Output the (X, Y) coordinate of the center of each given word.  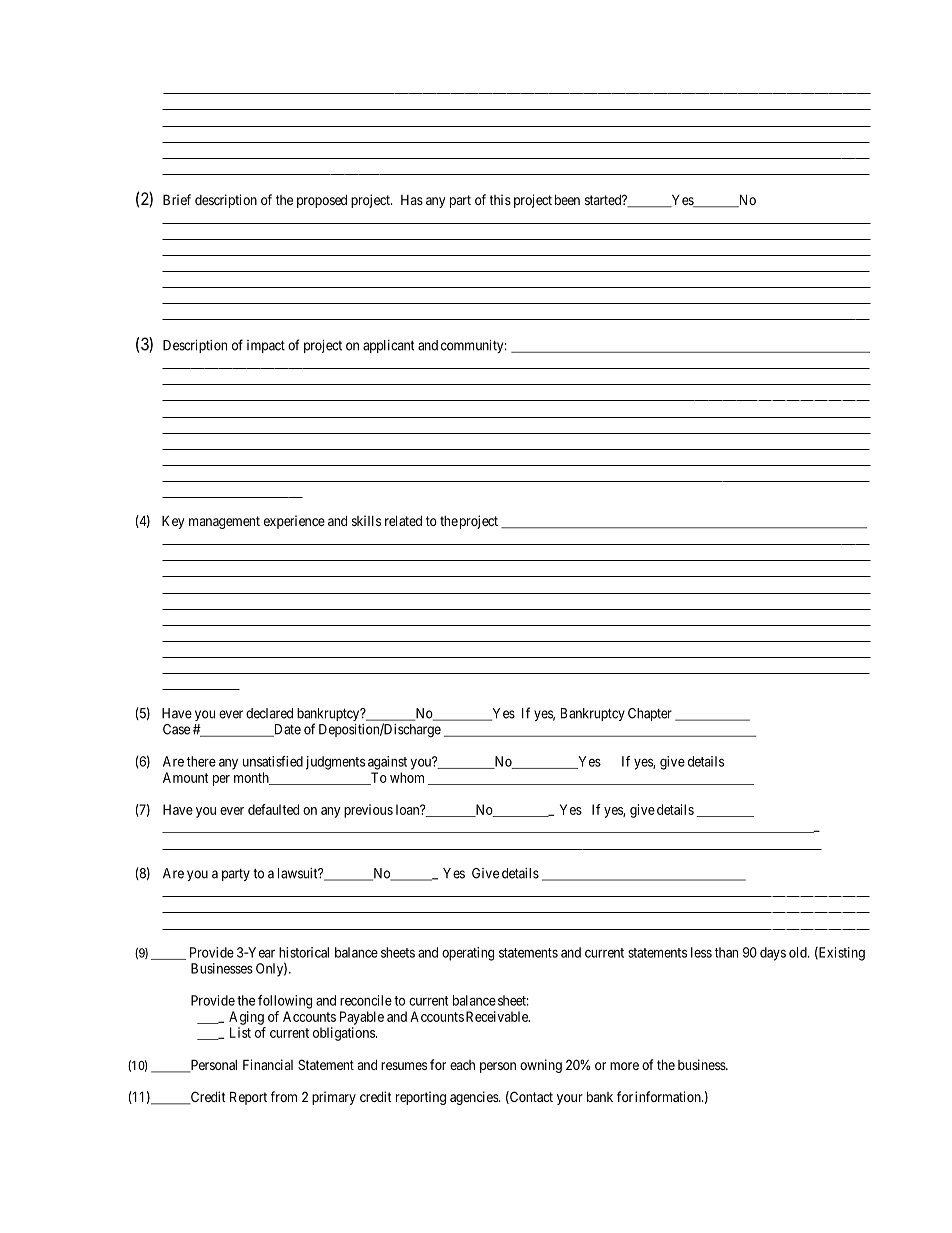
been (567, 199)
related (403, 520)
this (500, 199)
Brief (177, 199)
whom (407, 777)
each (462, 1065)
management (224, 522)
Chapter (650, 714)
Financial (268, 1064)
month (252, 778)
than (726, 952)
